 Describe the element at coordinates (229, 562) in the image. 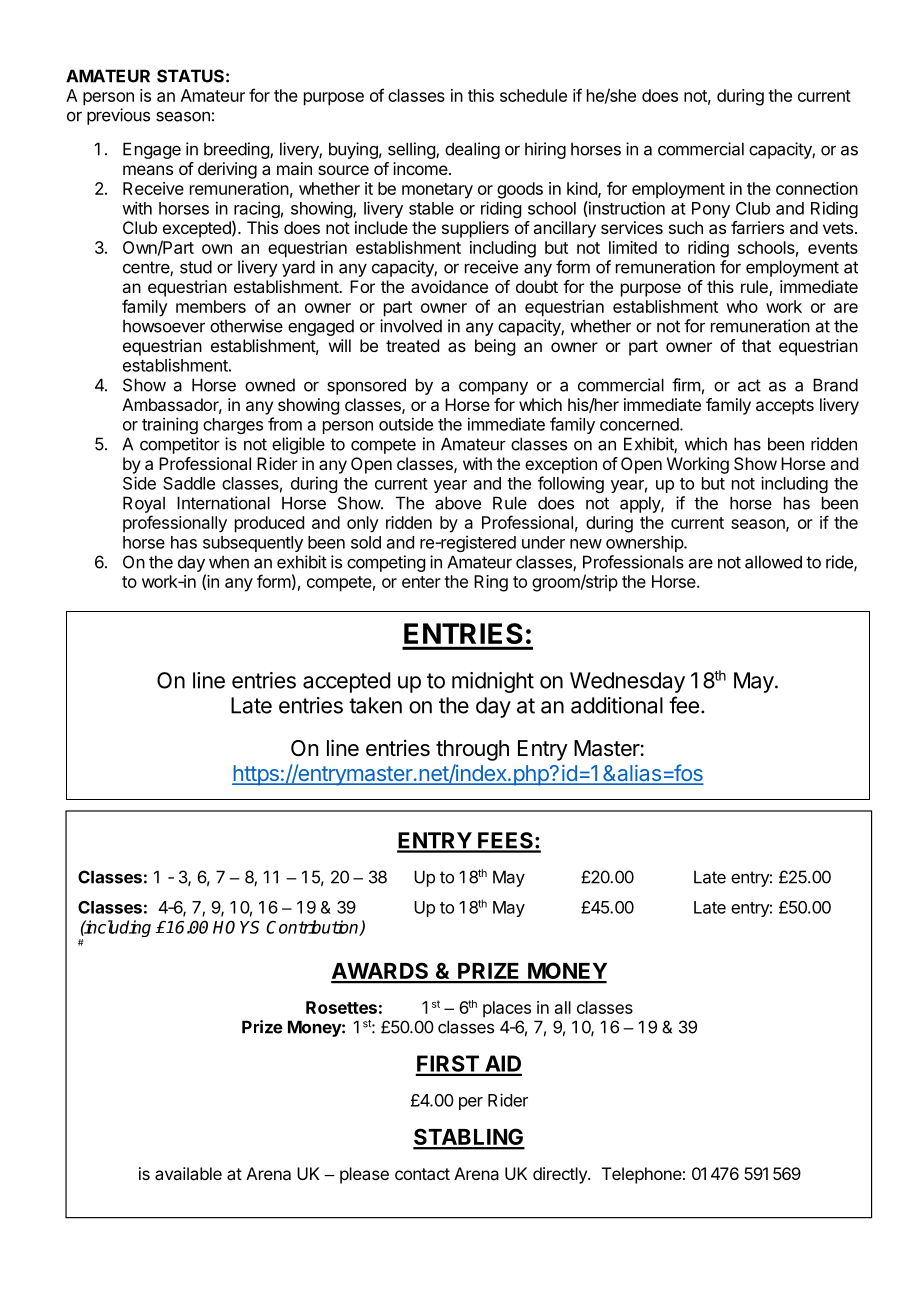

I see `when` at that location.
